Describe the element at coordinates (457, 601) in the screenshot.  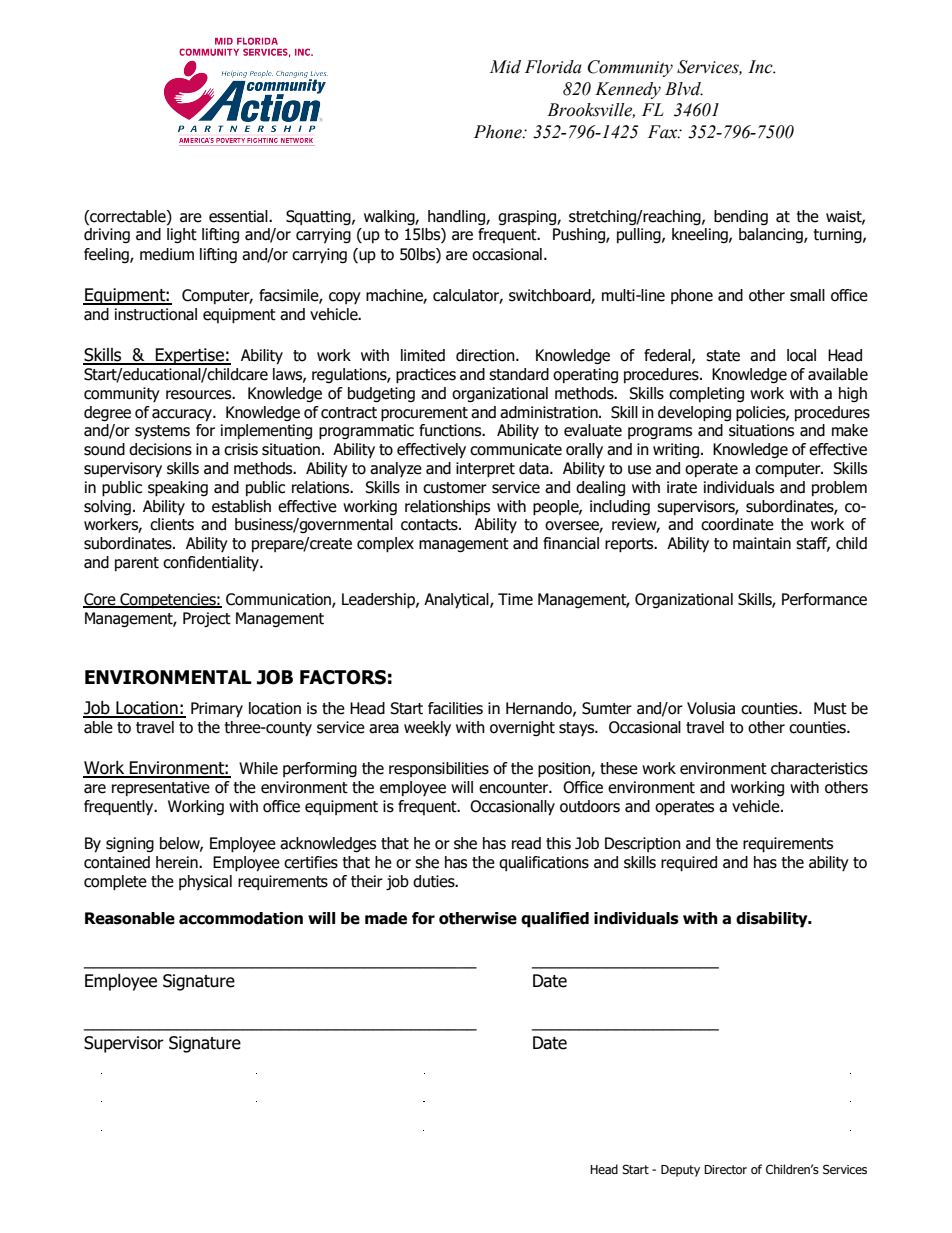
I see `Analytical` at that location.
